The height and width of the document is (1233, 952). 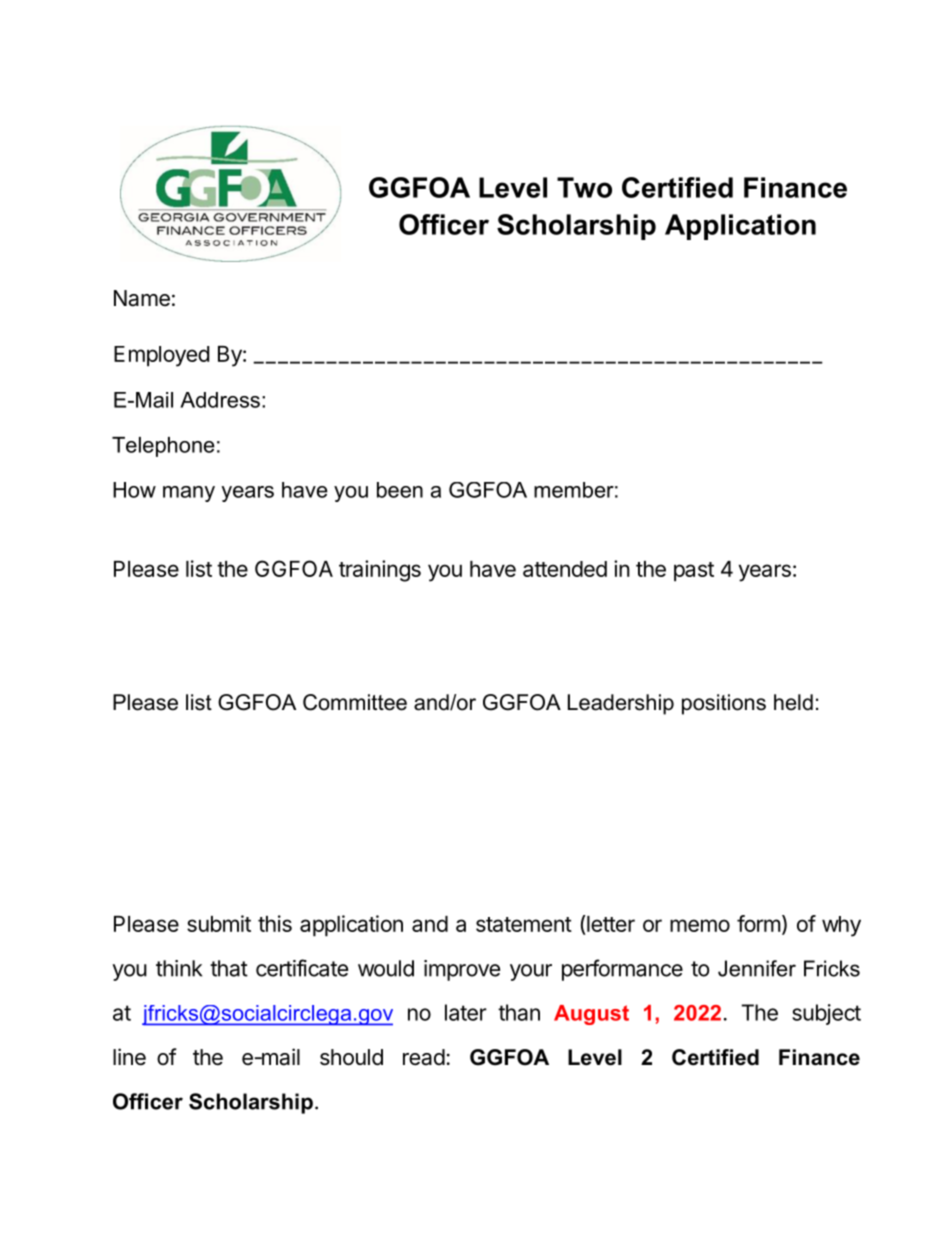 What do you see at coordinates (724, 704) in the document?
I see `positions` at bounding box center [724, 704].
